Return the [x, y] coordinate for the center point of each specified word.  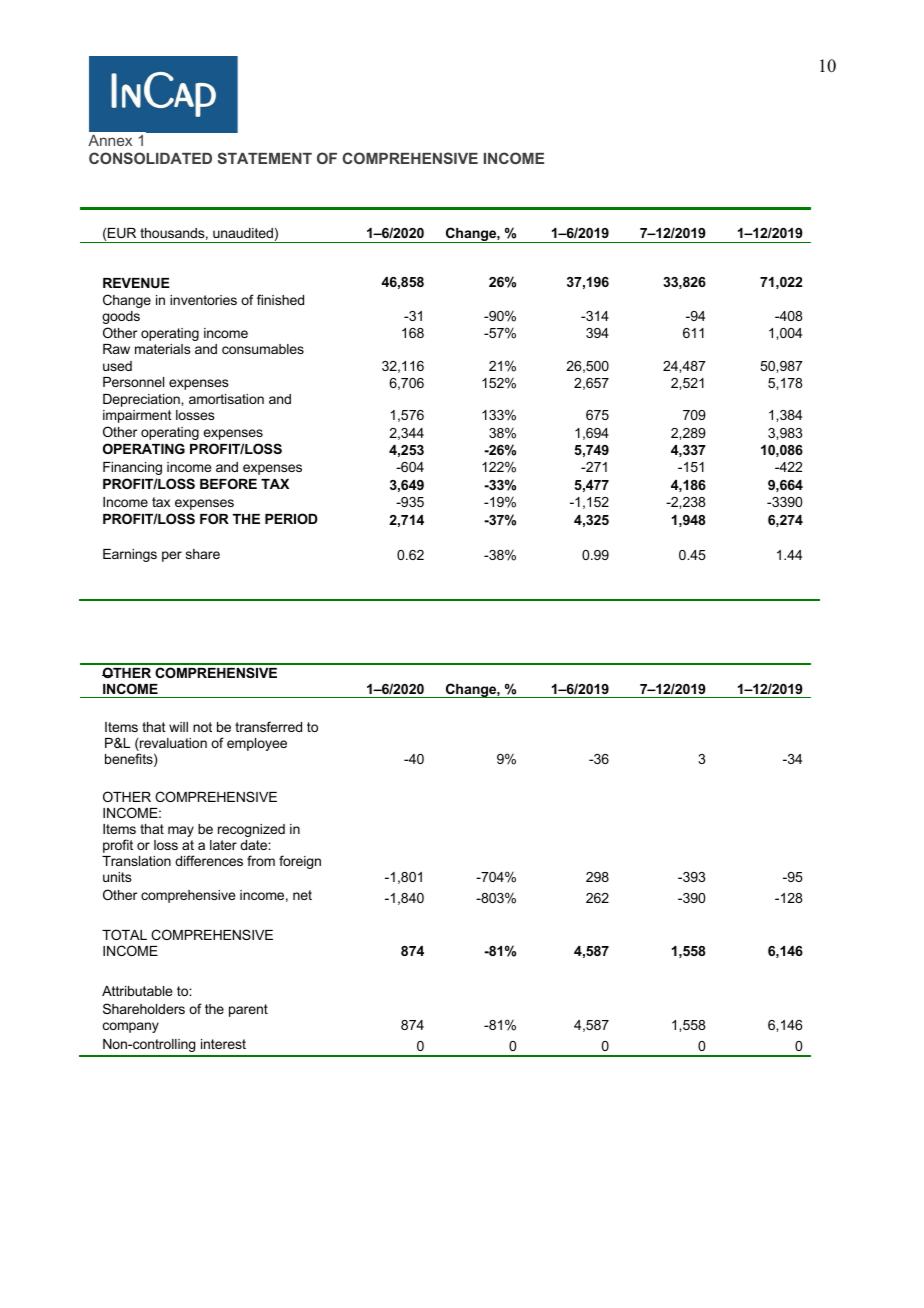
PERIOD [291, 518]
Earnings [130, 555]
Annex [110, 140]
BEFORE [228, 483]
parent [248, 1010]
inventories [203, 300]
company [131, 1027]
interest [223, 1044]
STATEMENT [265, 158]
